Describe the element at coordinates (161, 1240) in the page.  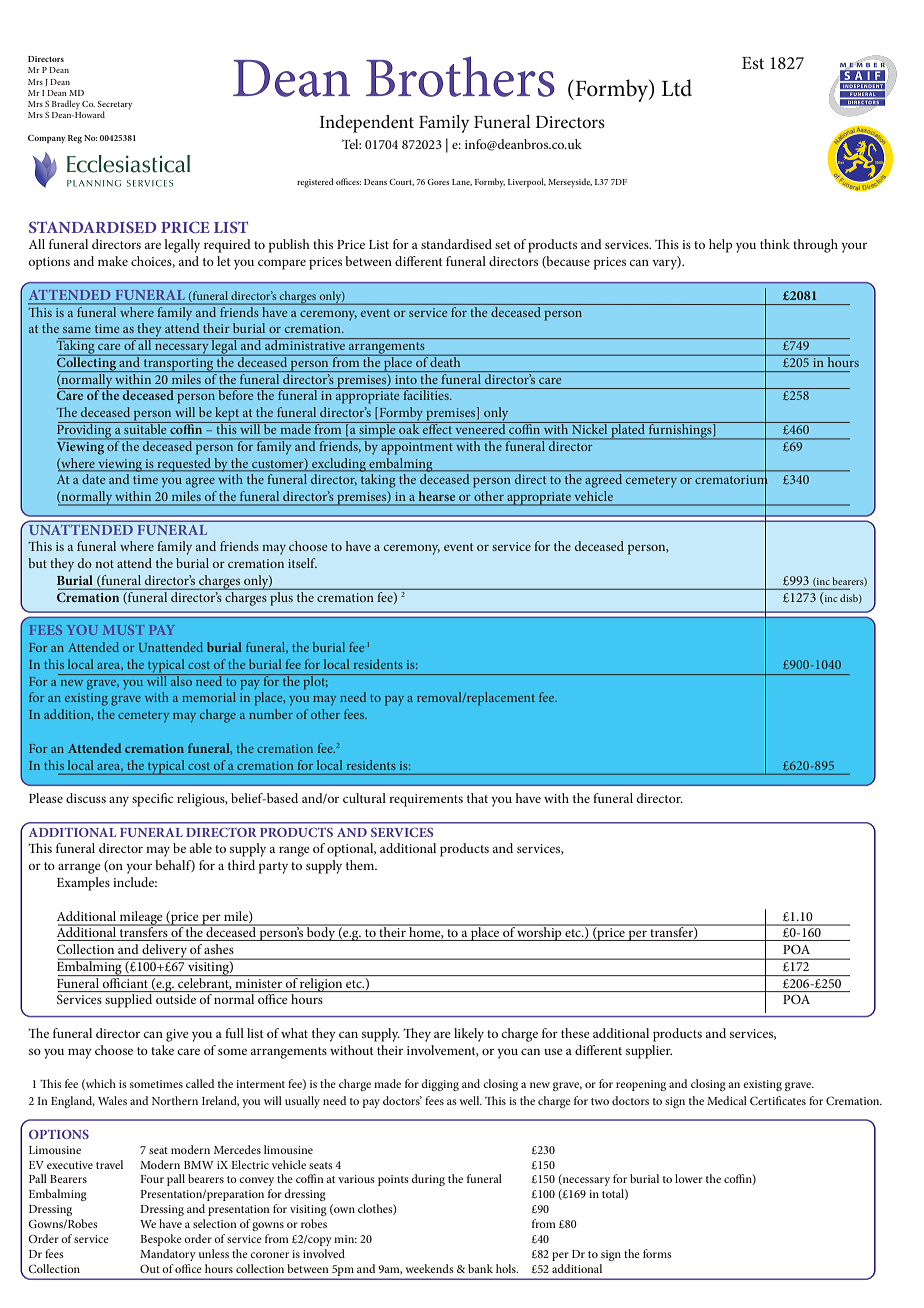
I see `Bespoke` at that location.
